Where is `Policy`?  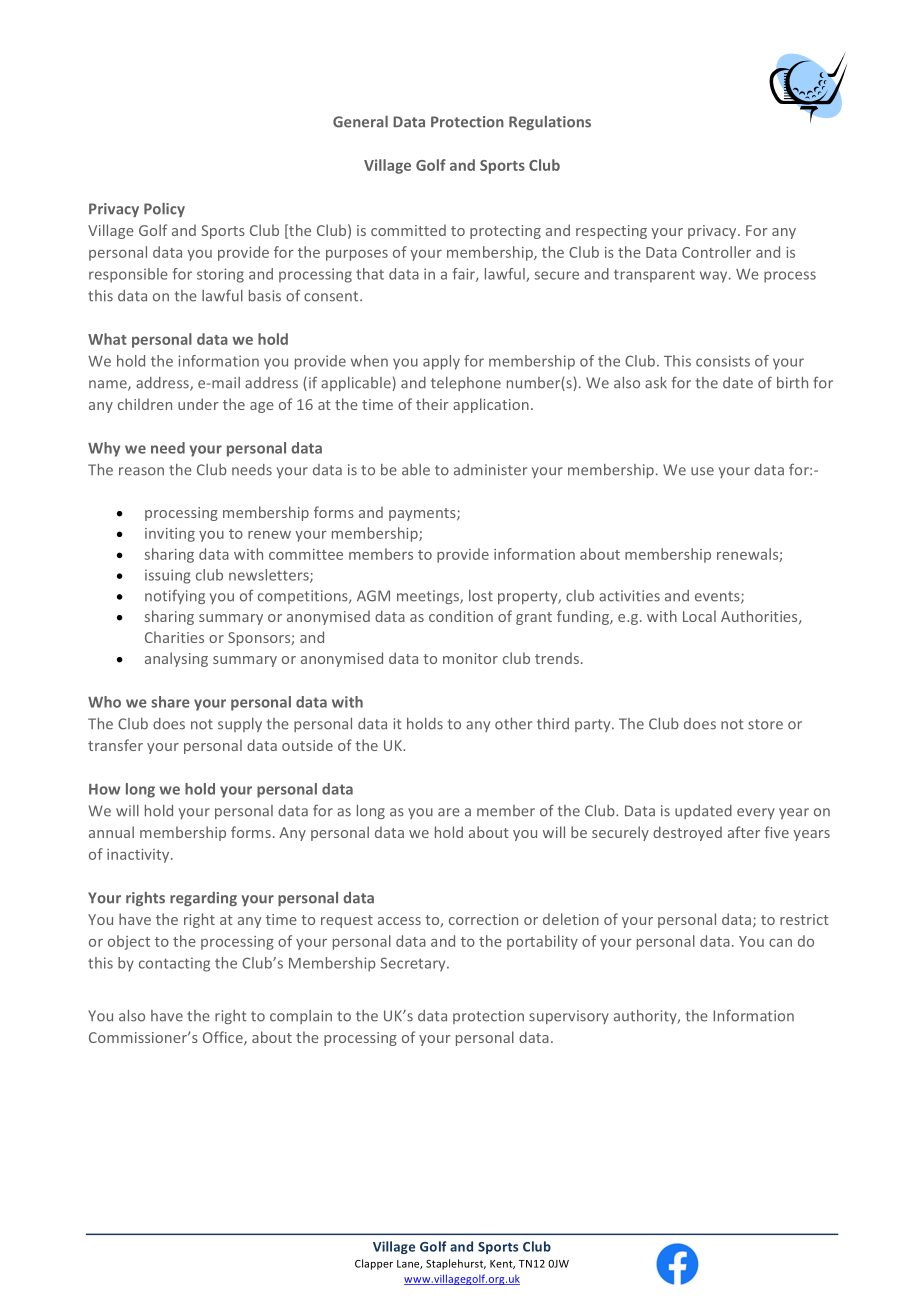
Policy is located at coordinates (164, 210).
